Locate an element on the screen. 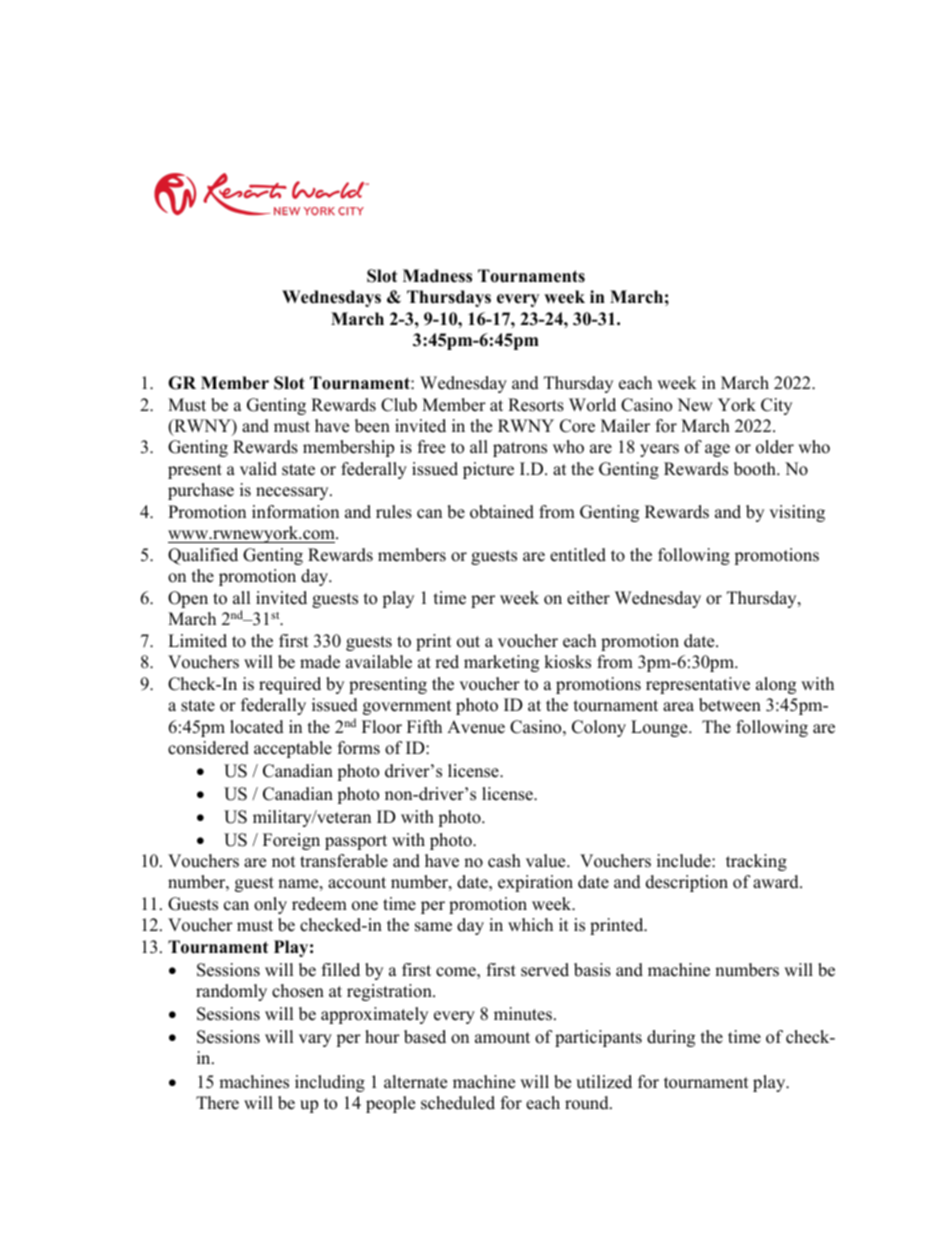 This screenshot has width=952, height=1233. between is located at coordinates (730, 705).
